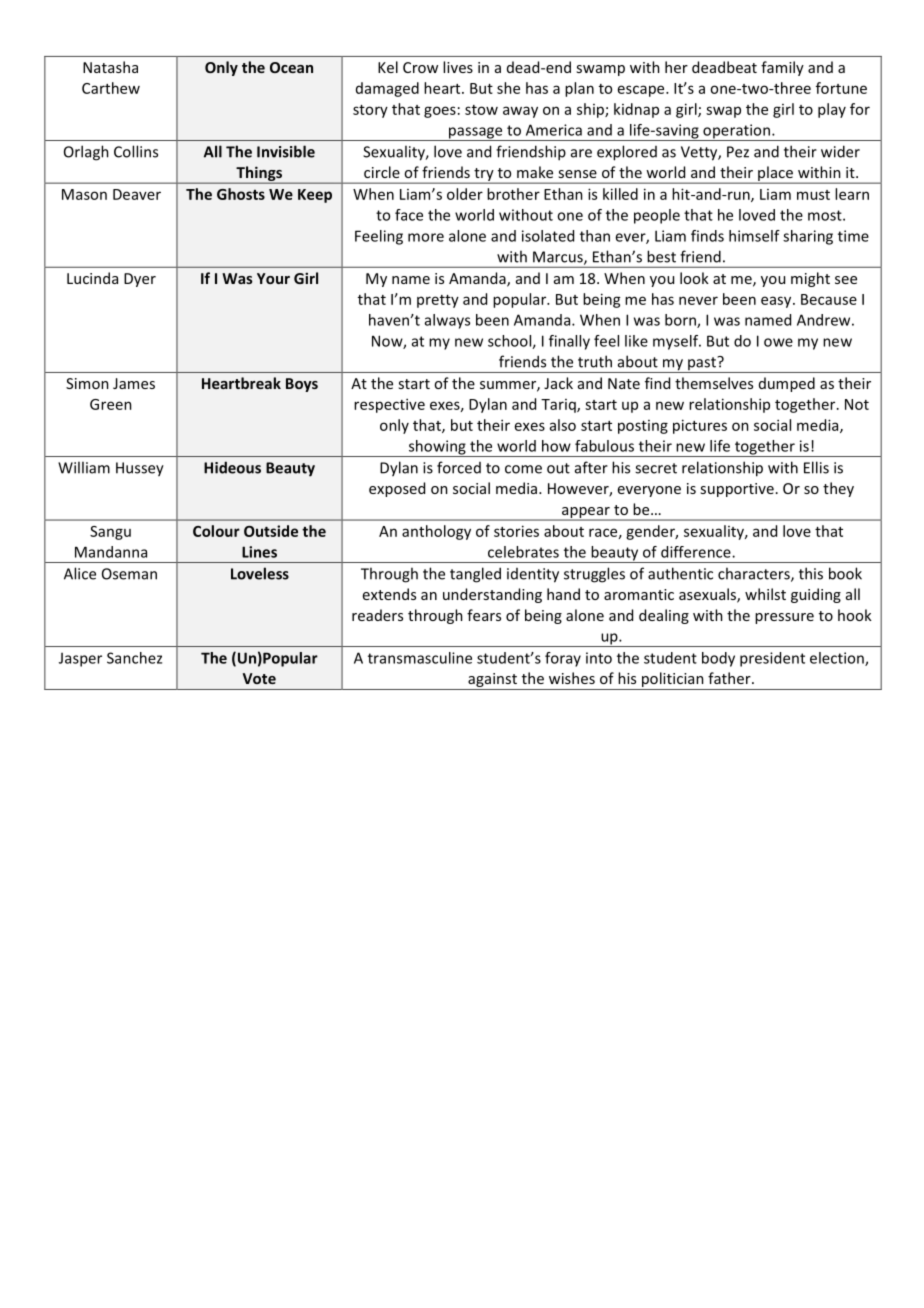 Image resolution: width=924 pixels, height=1308 pixels. What do you see at coordinates (134, 658) in the page?
I see `Sanchez` at bounding box center [134, 658].
